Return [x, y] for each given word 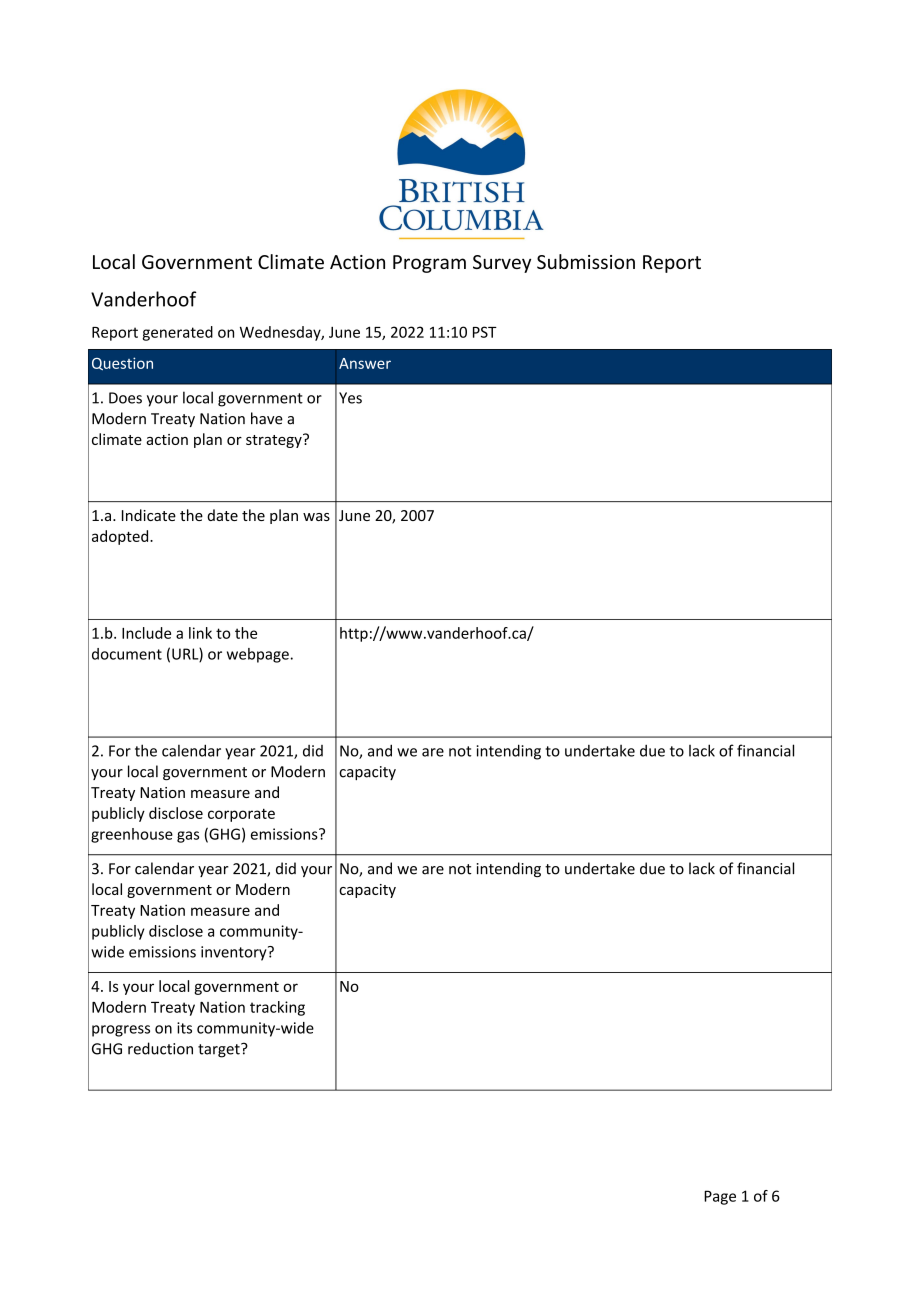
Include [146, 633]
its [184, 1028]
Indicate [149, 515]
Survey [502, 264]
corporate [241, 815]
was [316, 517]
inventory [235, 953]
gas [188, 837]
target [220, 1050]
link [200, 633]
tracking [277, 1008]
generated [177, 333]
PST [485, 332]
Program [429, 264]
